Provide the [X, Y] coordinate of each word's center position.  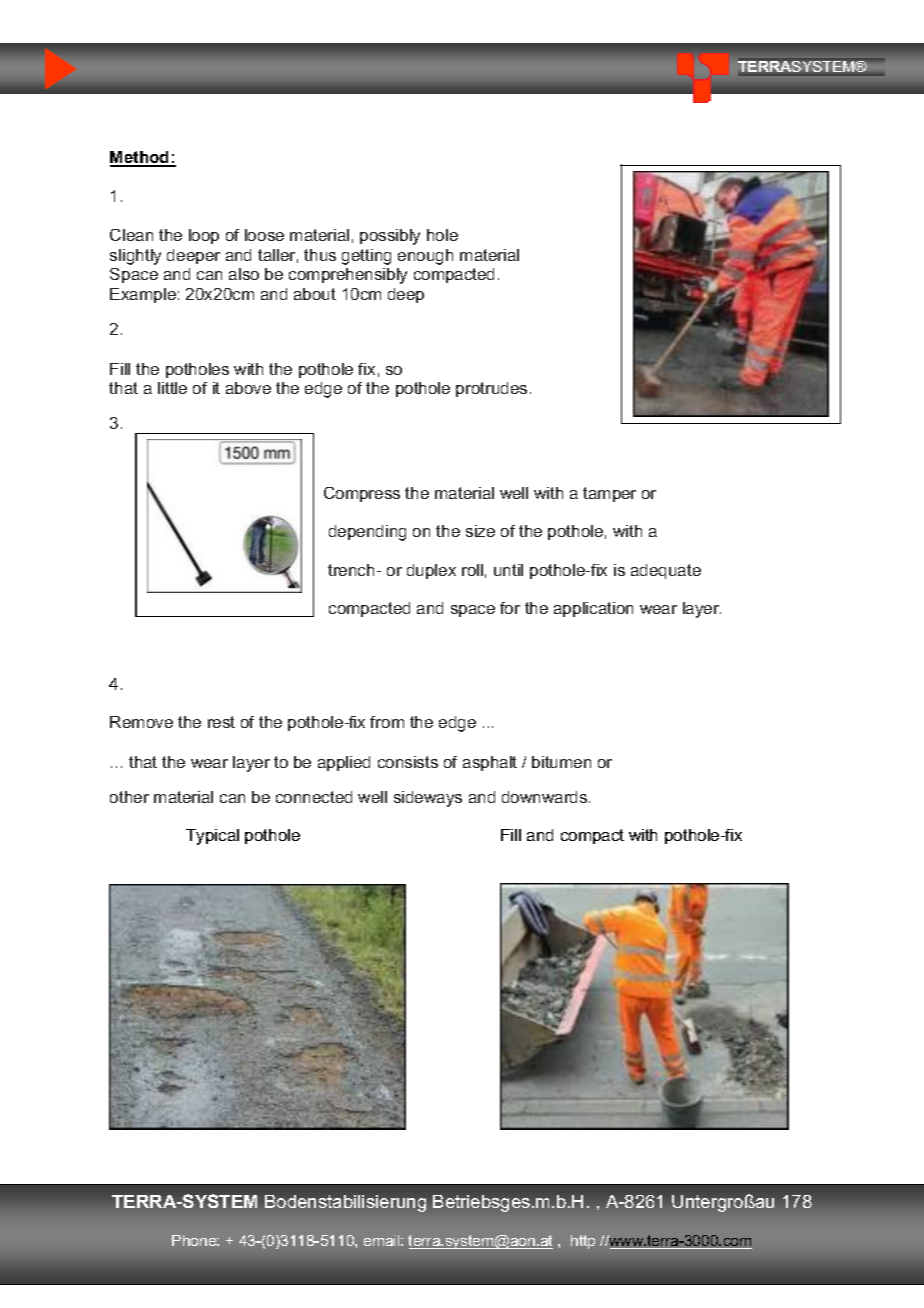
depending [367, 533]
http [583, 1242]
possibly [390, 237]
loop [204, 236]
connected [314, 797]
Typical [212, 837]
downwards [546, 797]
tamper [609, 494]
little [172, 388]
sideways [428, 799]
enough [425, 257]
